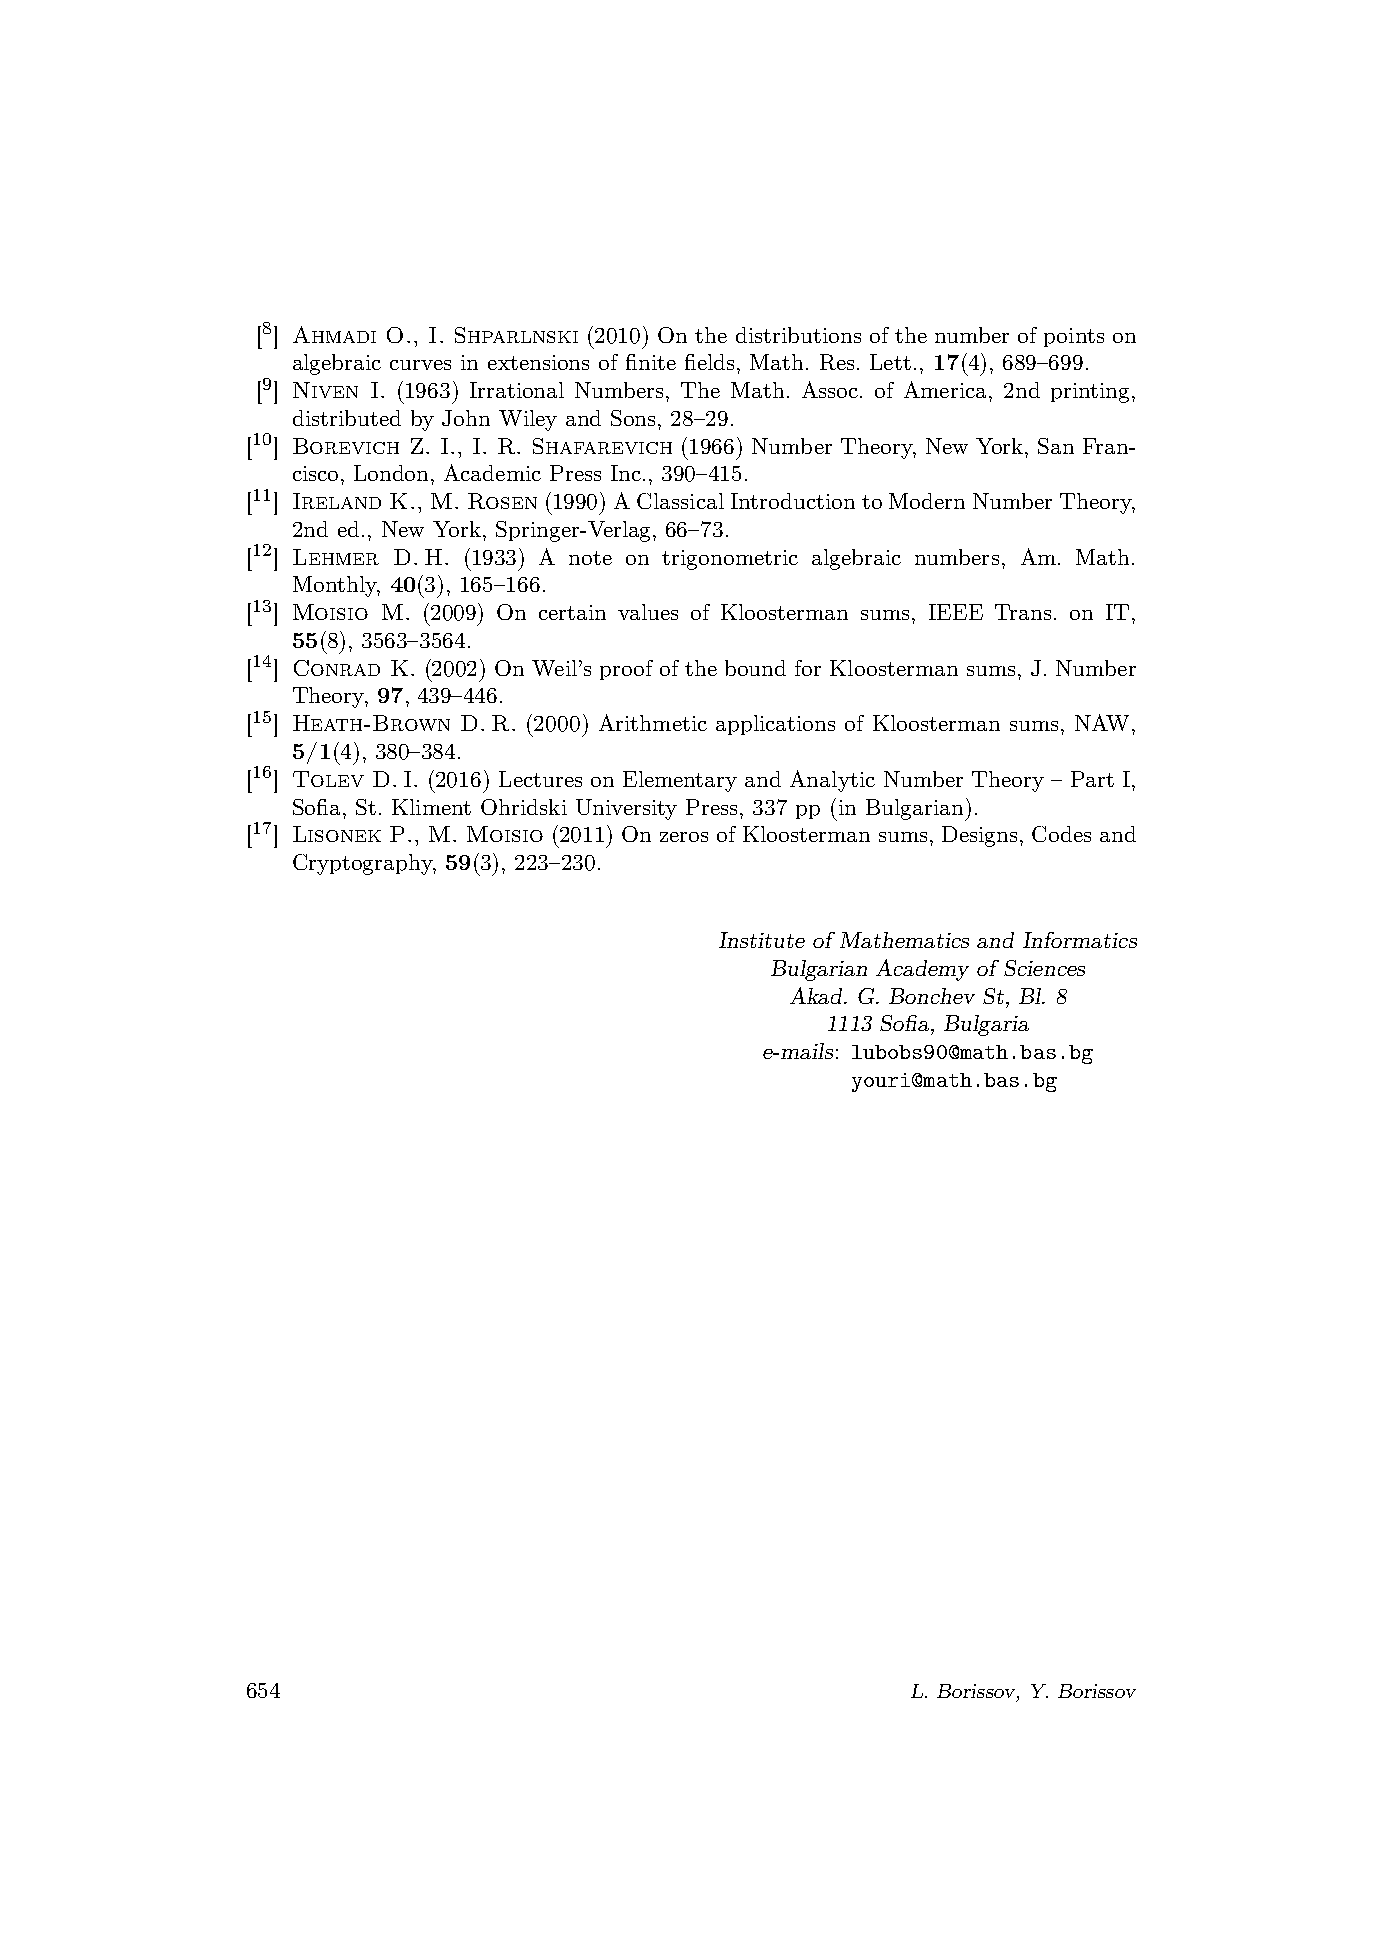 This image has height=1955, width=1383. I want to click on Academic, so click(492, 472).
